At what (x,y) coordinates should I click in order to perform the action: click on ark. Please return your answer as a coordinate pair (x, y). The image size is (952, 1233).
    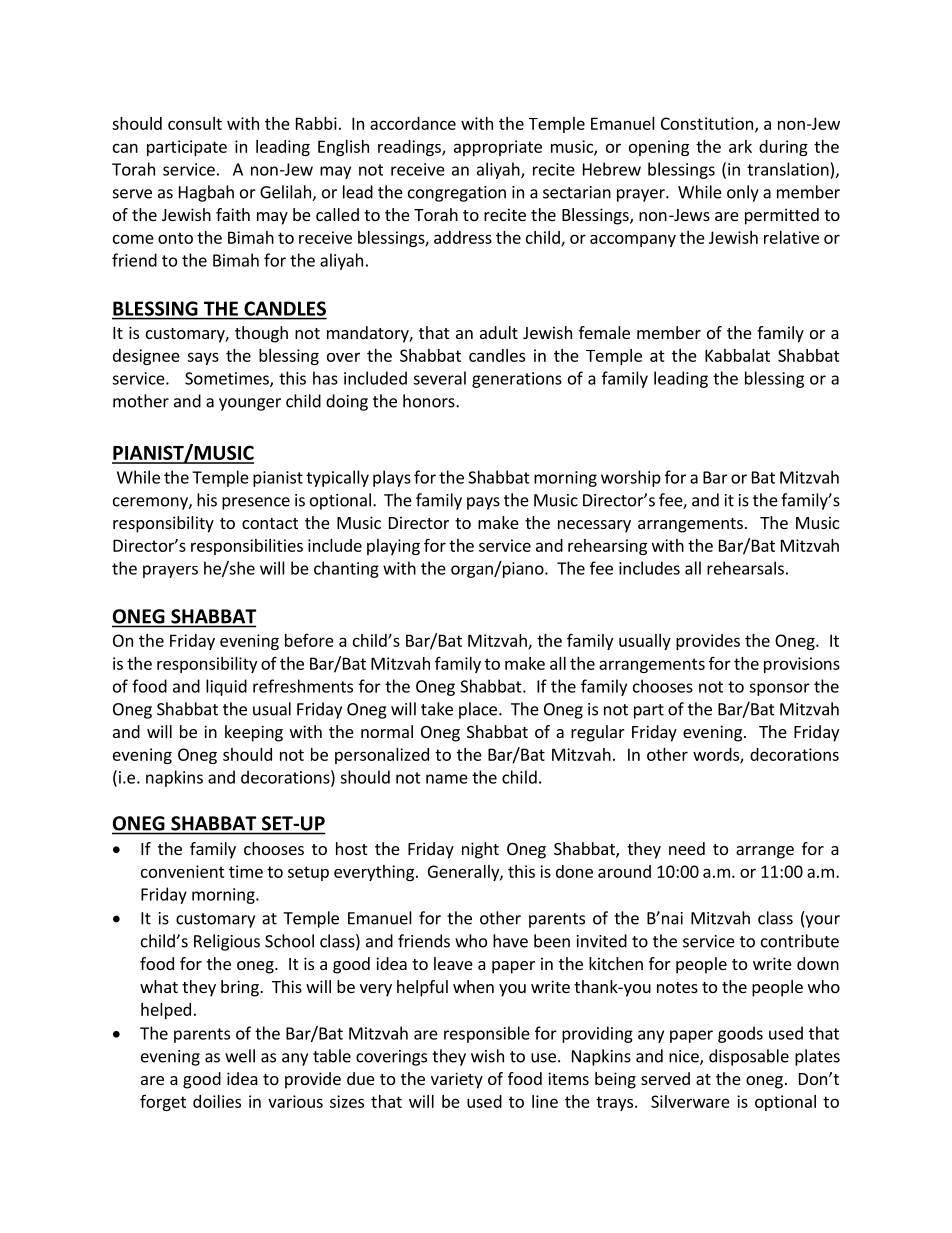
    Looking at the image, I should click on (740, 146).
